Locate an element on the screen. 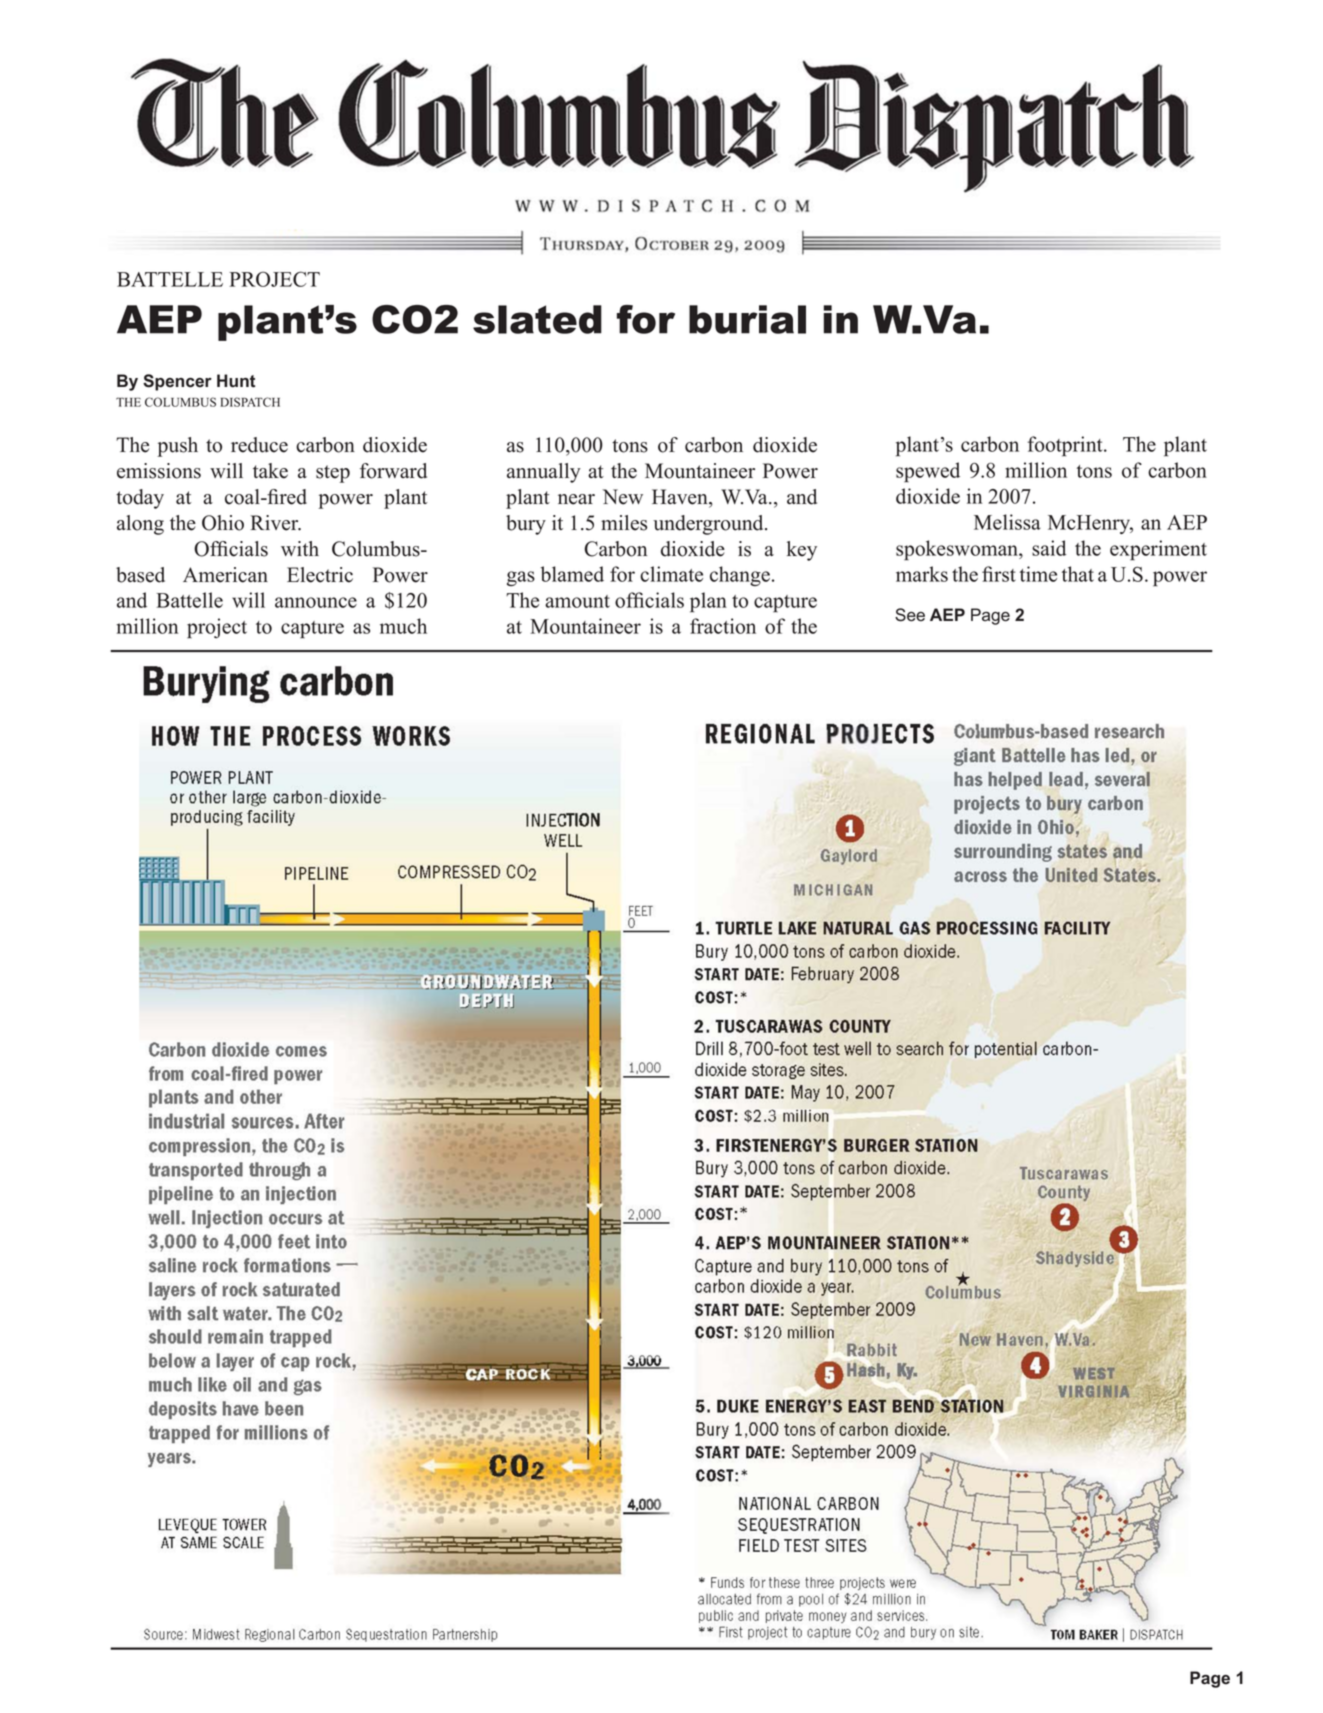 This screenshot has width=1323, height=1713. Melissa is located at coordinates (1007, 522).
